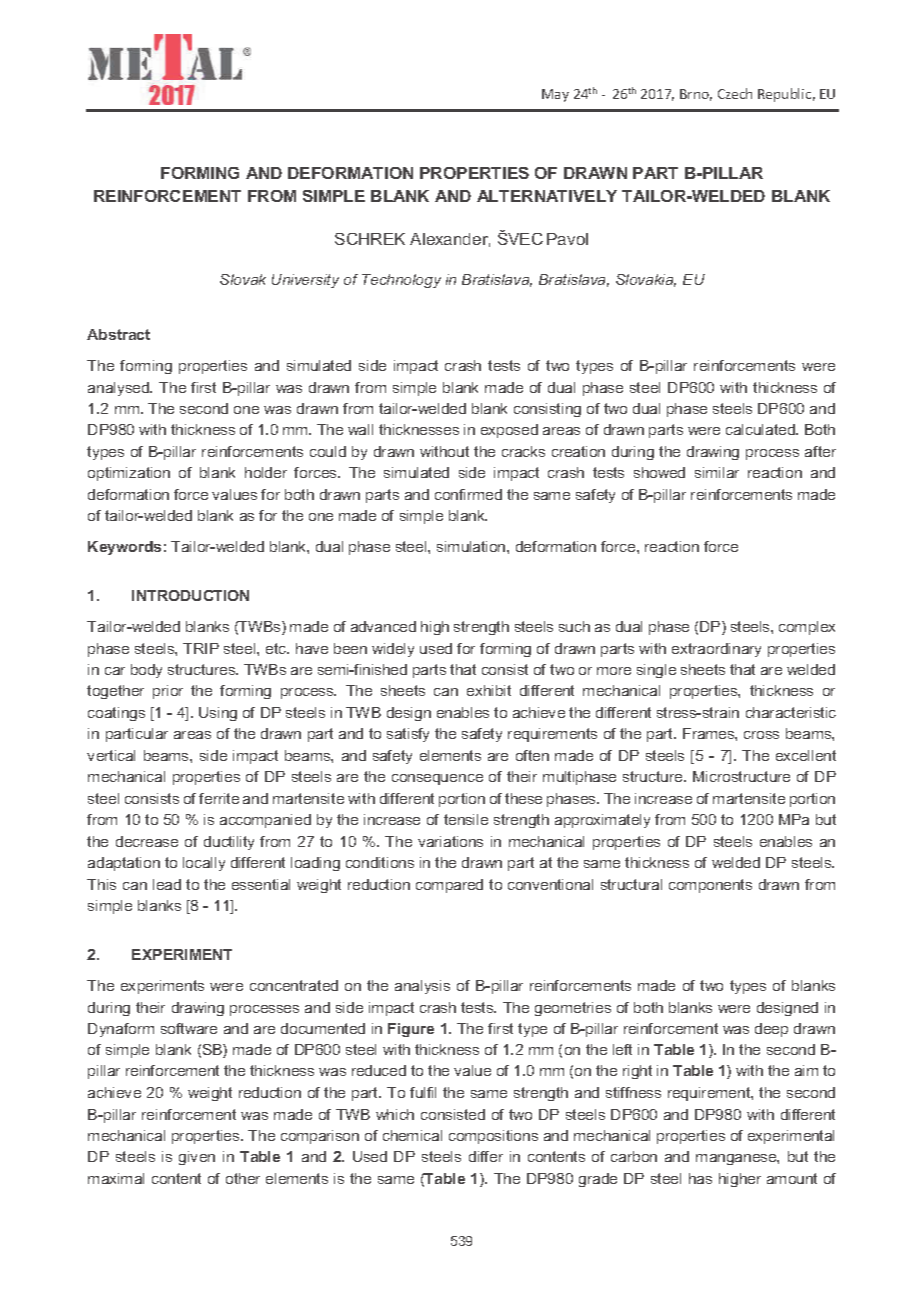  Describe the element at coordinates (735, 93) in the screenshot. I see `Czech` at that location.
